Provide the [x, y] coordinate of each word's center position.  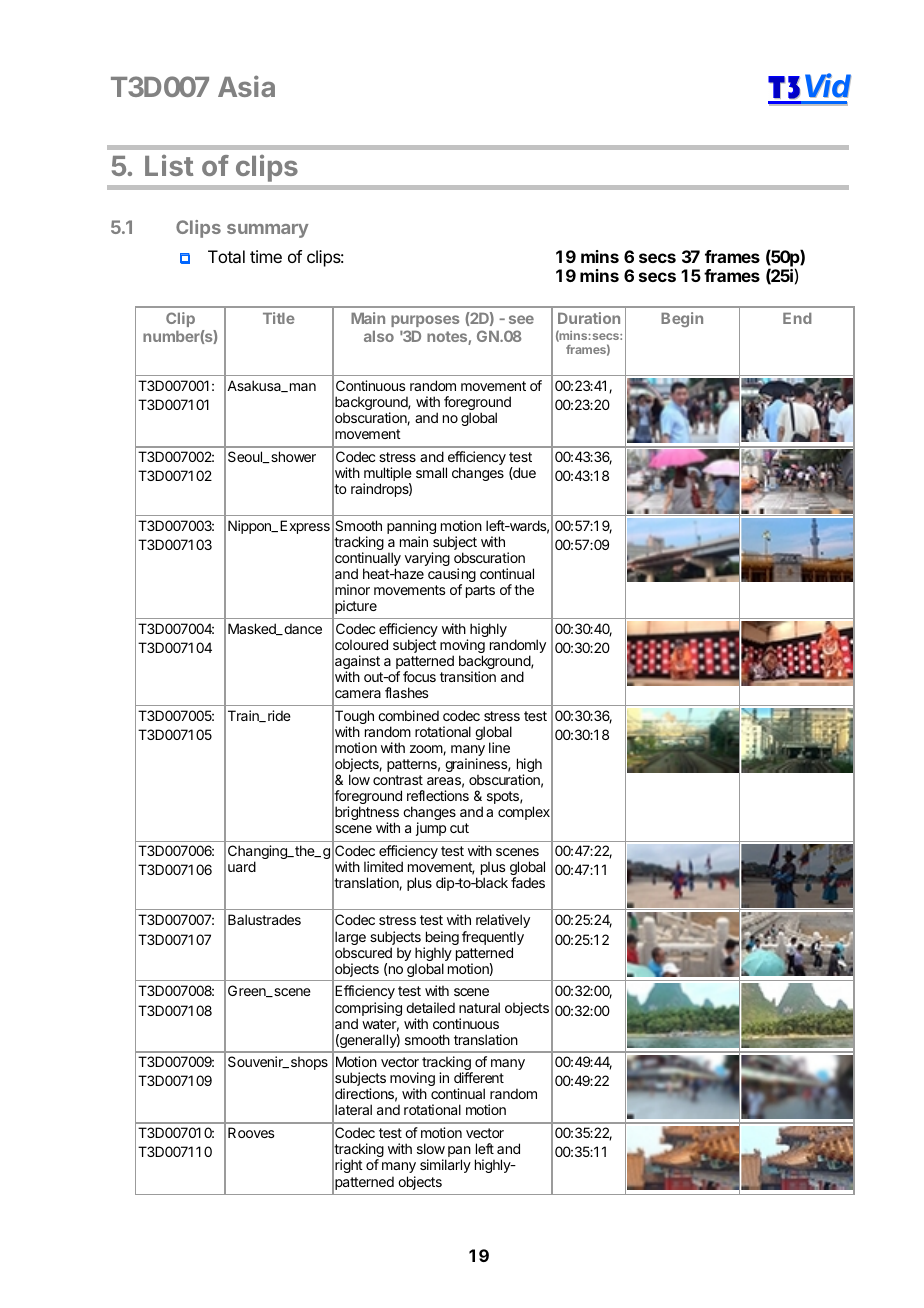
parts [480, 591]
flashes [406, 692]
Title [279, 318]
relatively [503, 921]
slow [431, 1148]
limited [383, 866]
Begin [682, 319]
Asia [246, 86]
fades [528, 882]
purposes [425, 323]
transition [468, 676]
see [521, 319]
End [797, 318]
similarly [445, 1166]
